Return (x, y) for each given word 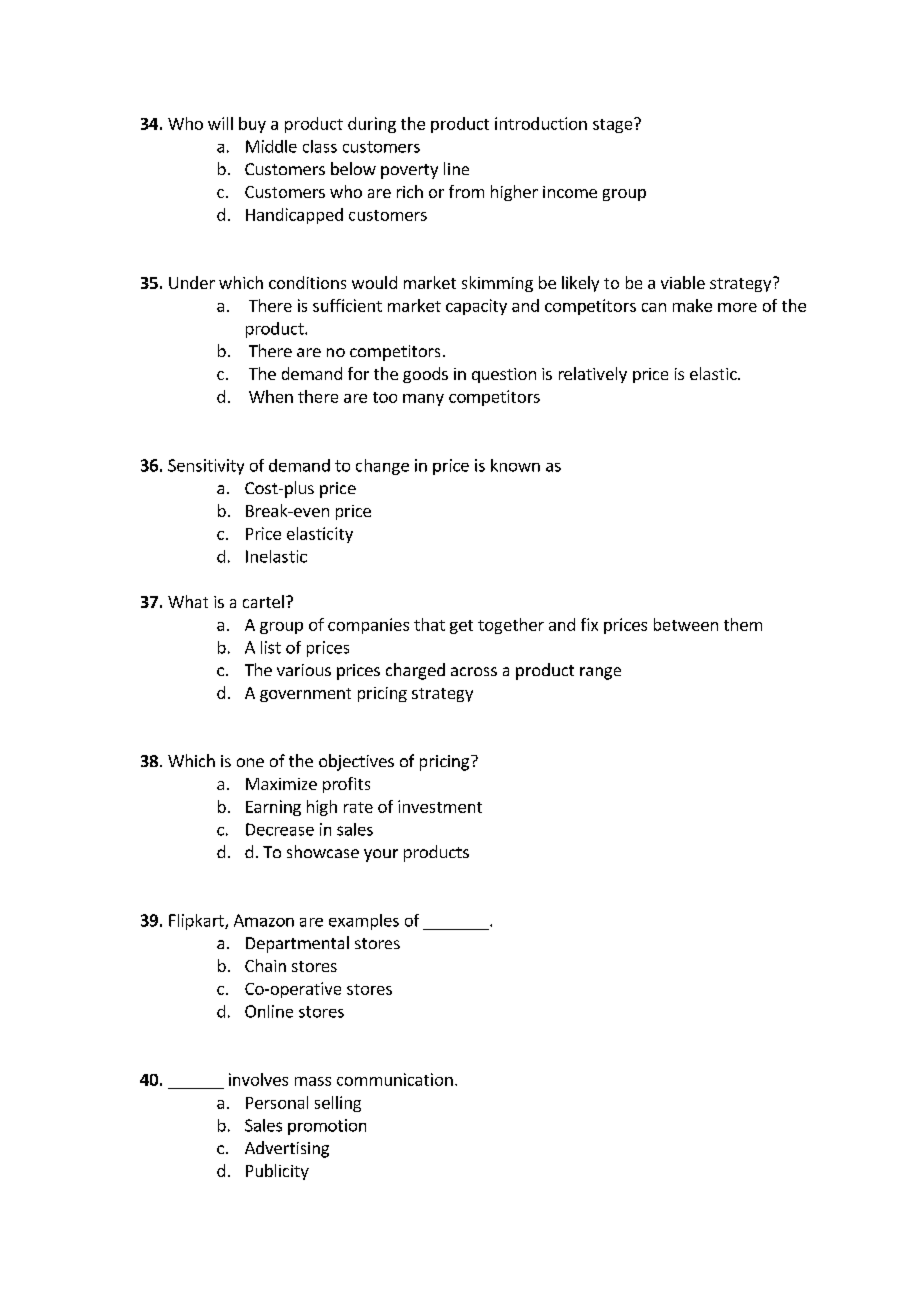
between (686, 624)
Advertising (287, 1149)
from (466, 191)
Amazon (264, 920)
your (381, 855)
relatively (593, 375)
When (271, 396)
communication (395, 1079)
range (600, 673)
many (423, 400)
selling (338, 1104)
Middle (271, 146)
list (271, 647)
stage (614, 125)
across (474, 671)
